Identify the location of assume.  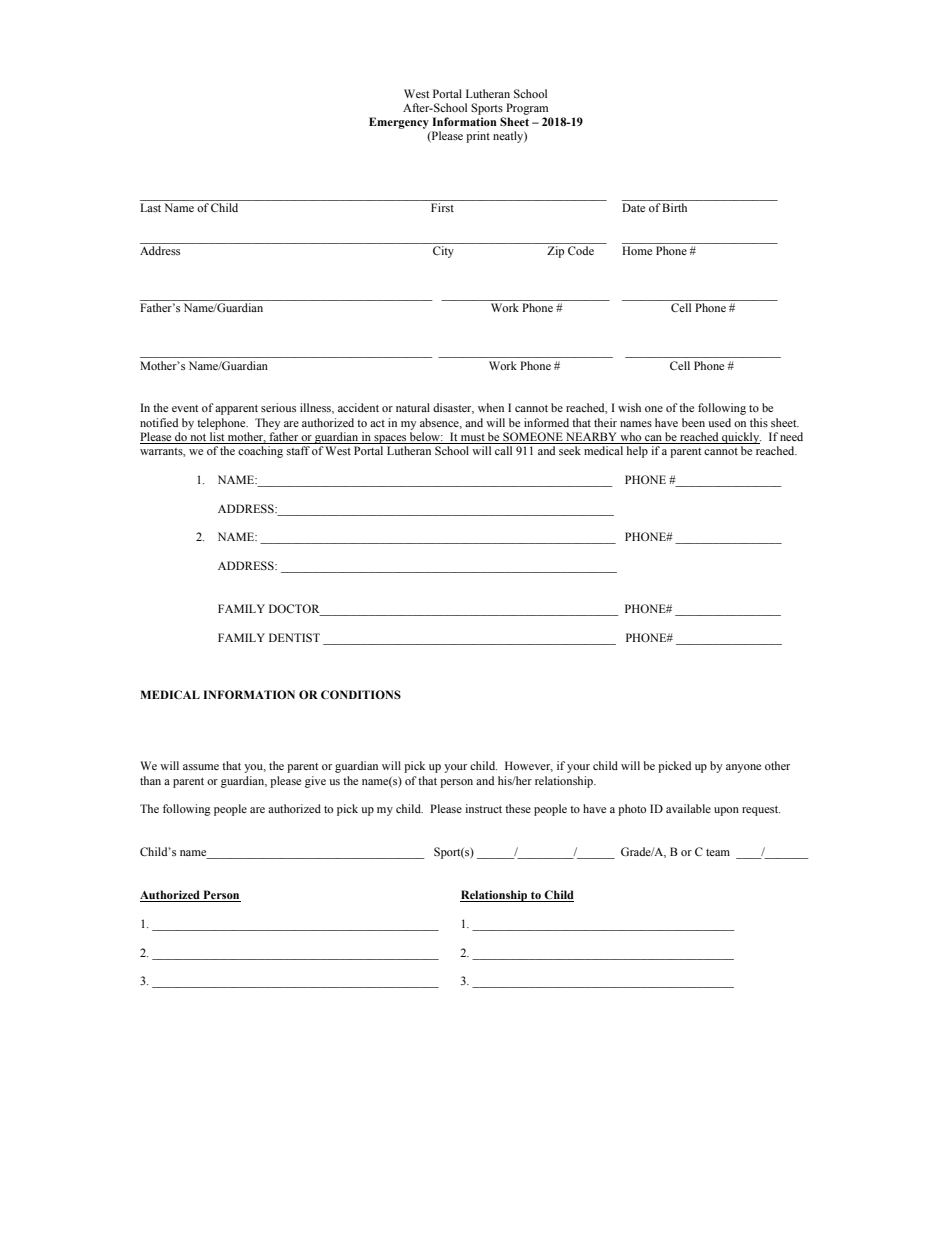
(201, 767).
